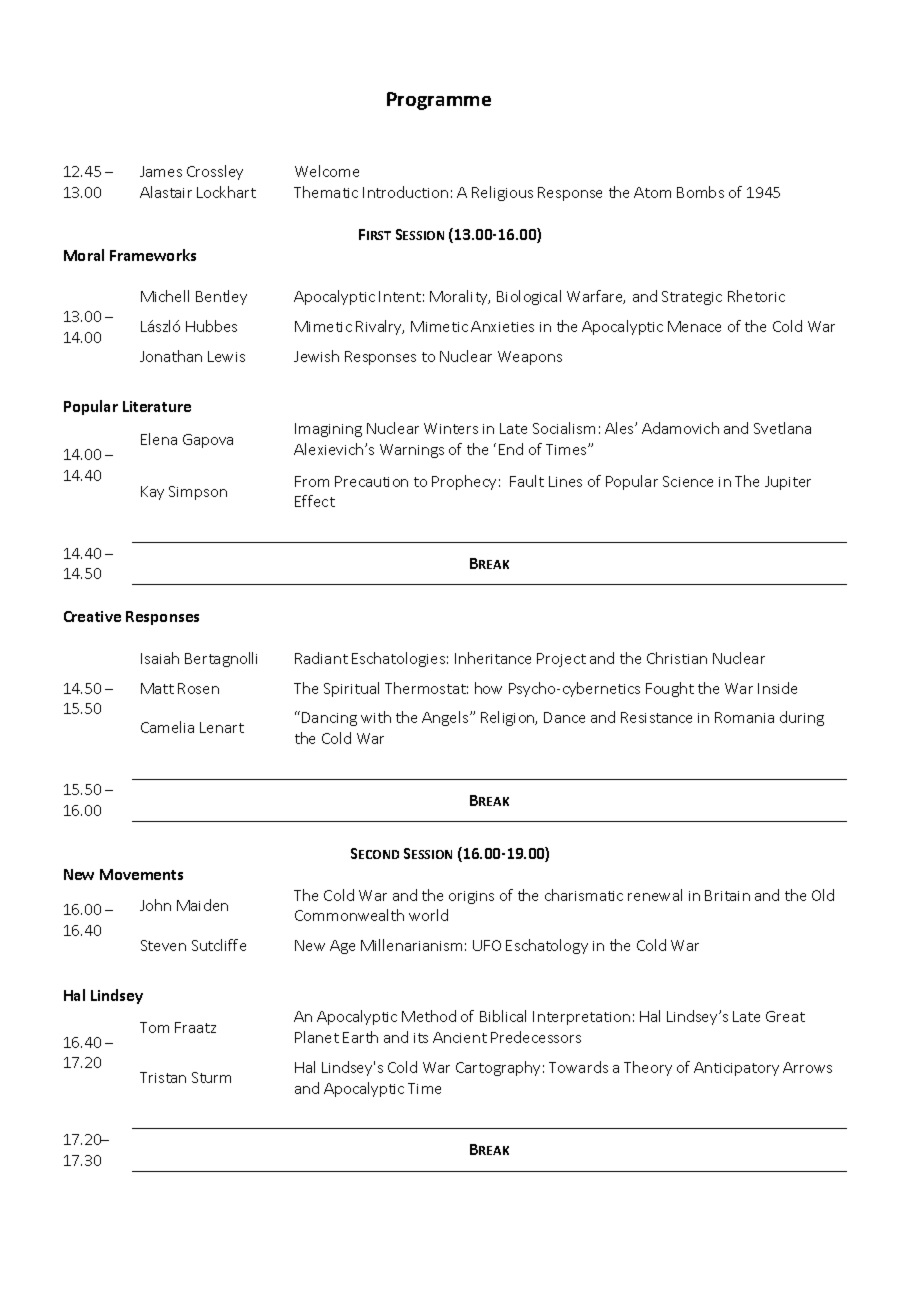 Image resolution: width=924 pixels, height=1308 pixels. What do you see at coordinates (744, 717) in the screenshot?
I see `Romania` at bounding box center [744, 717].
